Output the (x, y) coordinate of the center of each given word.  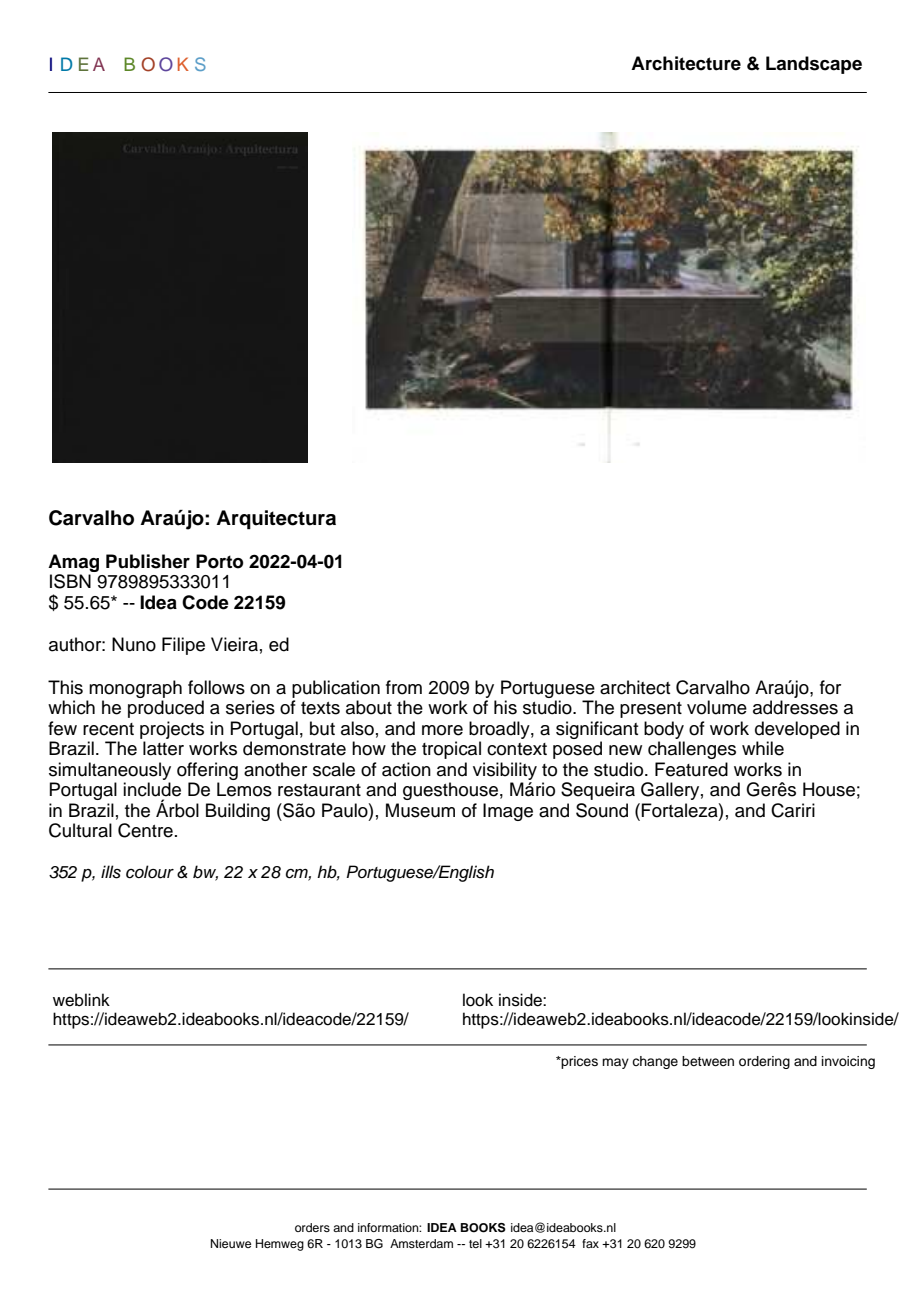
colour (150, 872)
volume (717, 707)
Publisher (148, 561)
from (404, 687)
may (615, 1063)
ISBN (70, 581)
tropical (451, 750)
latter (163, 748)
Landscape (814, 65)
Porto (219, 561)
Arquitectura (276, 520)
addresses (795, 707)
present (651, 710)
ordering (764, 1062)
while (763, 748)
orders (312, 1227)
